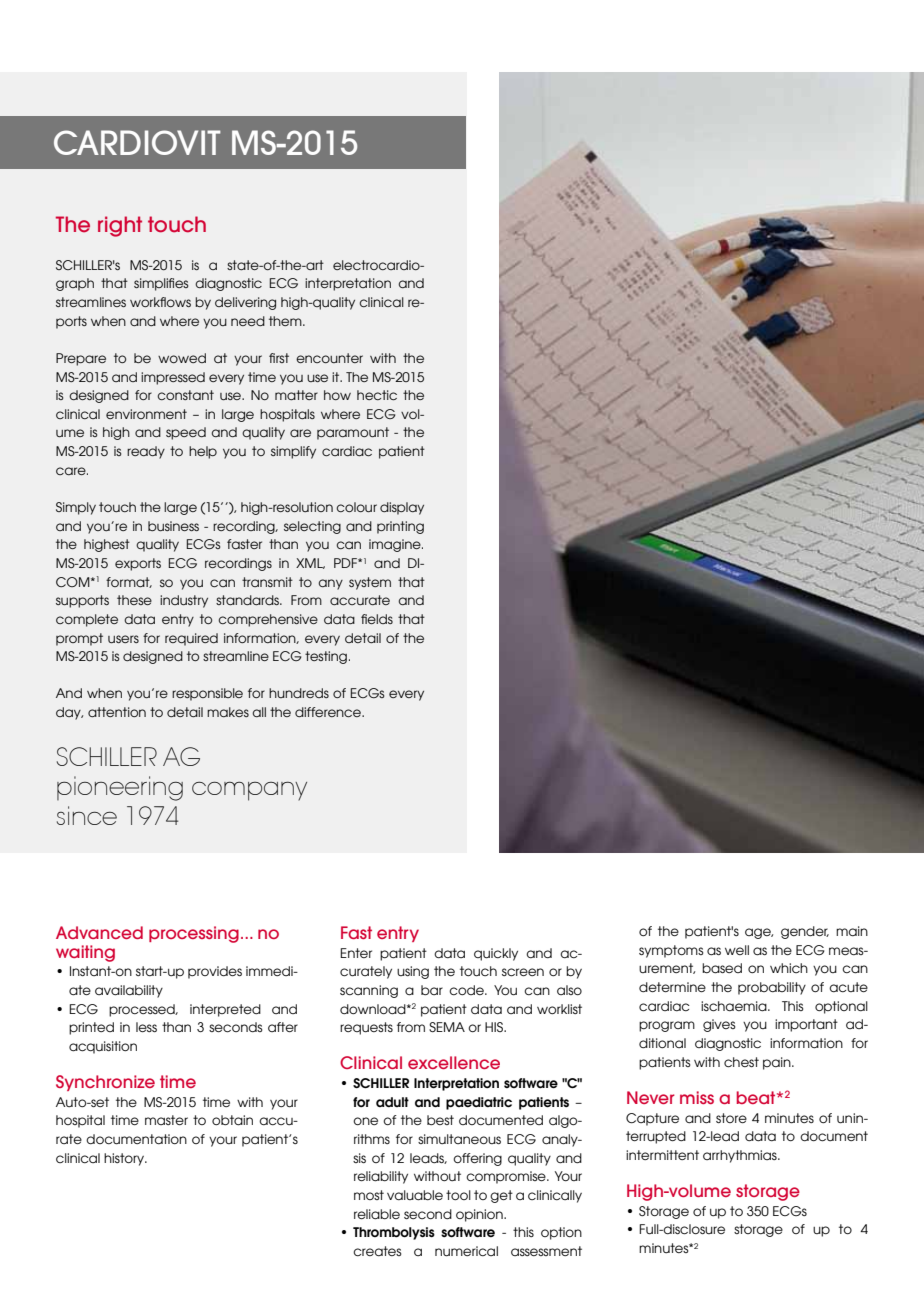 The height and width of the image is (1308, 924). What do you see at coordinates (125, 1159) in the image?
I see `history` at bounding box center [125, 1159].
